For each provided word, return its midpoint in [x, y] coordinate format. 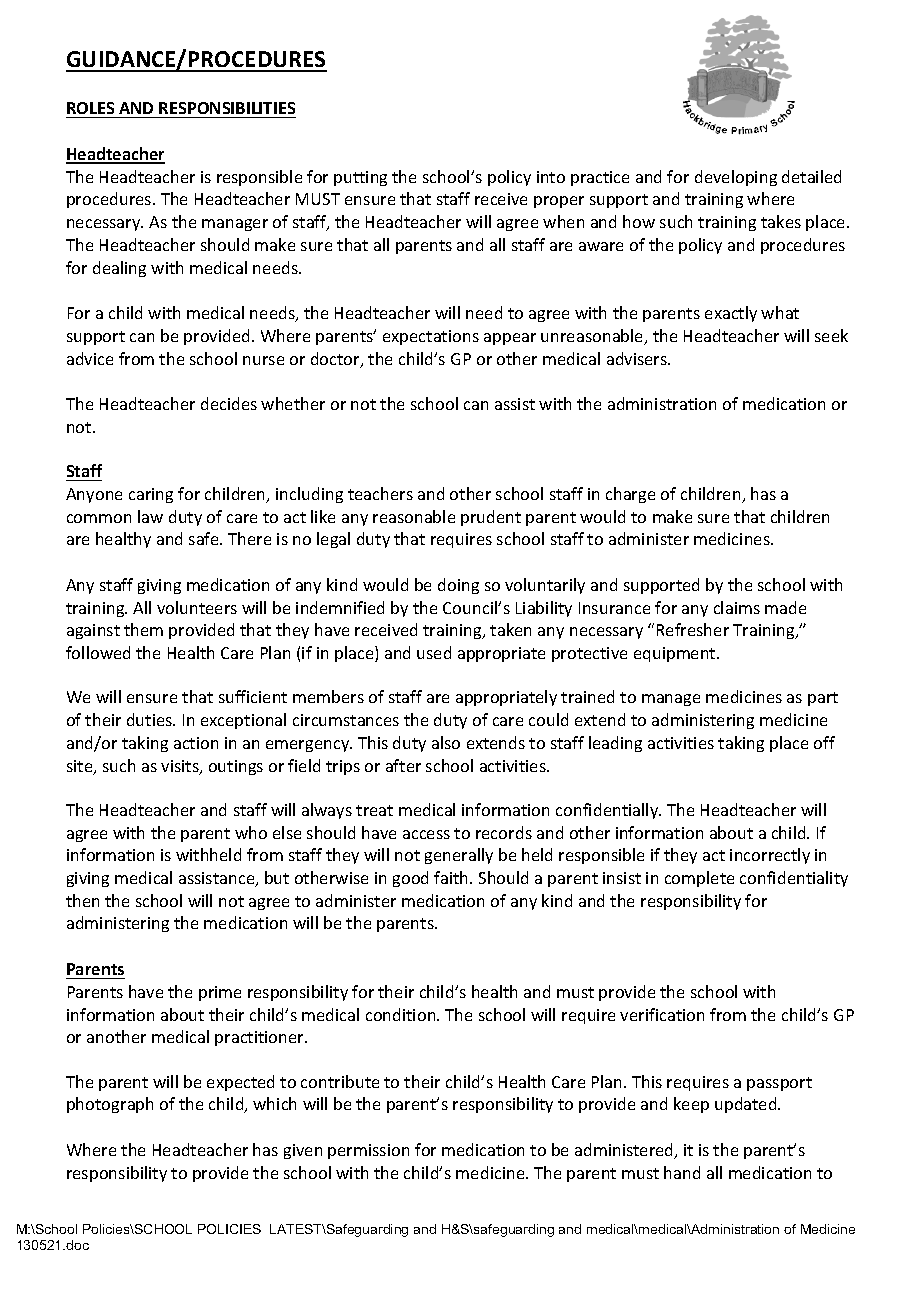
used [434, 652]
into [551, 177]
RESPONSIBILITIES [227, 108]
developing [736, 178]
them [143, 629]
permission [368, 1151]
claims [737, 607]
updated [747, 1105]
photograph [110, 1105]
